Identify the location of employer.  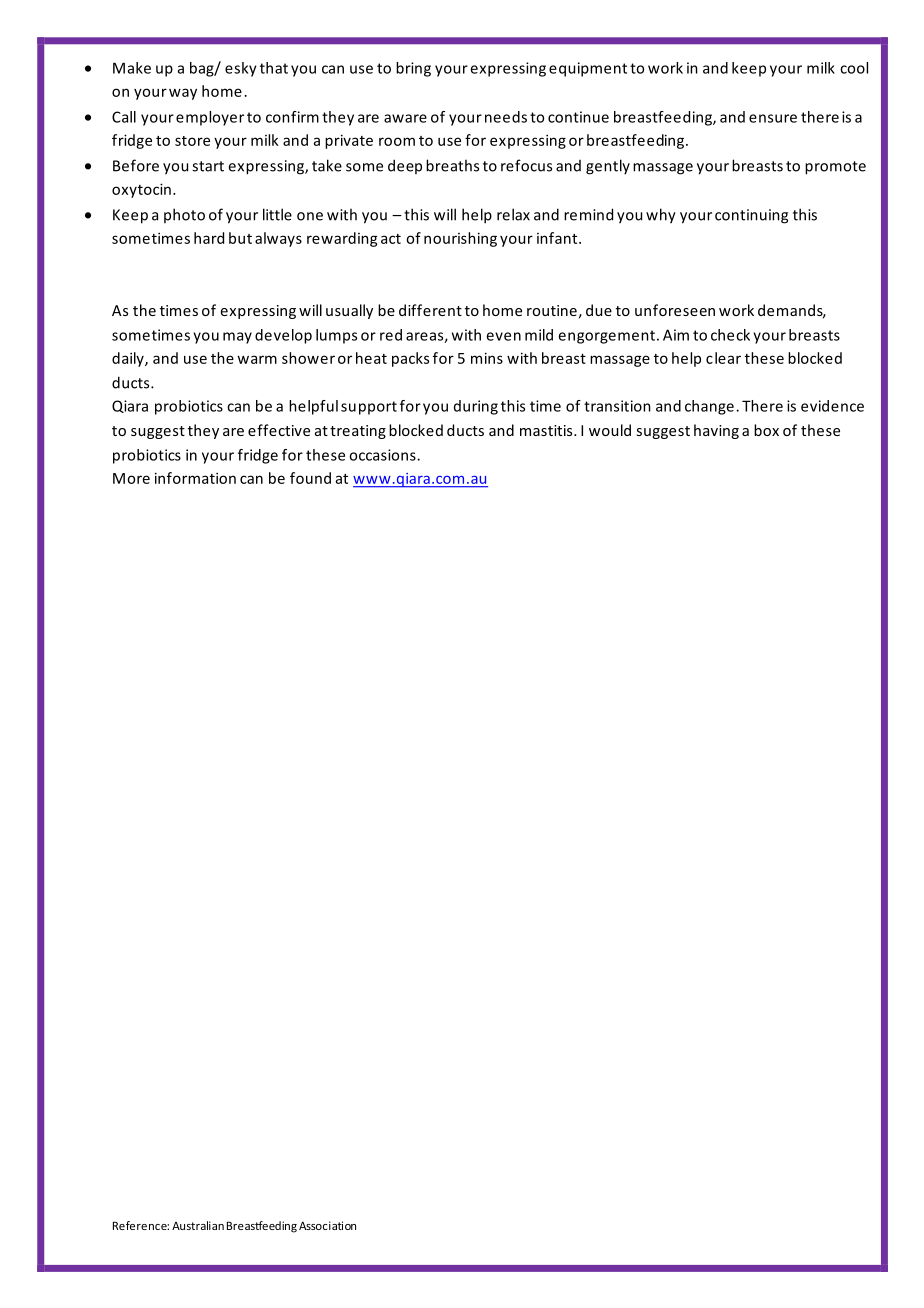
(210, 118).
